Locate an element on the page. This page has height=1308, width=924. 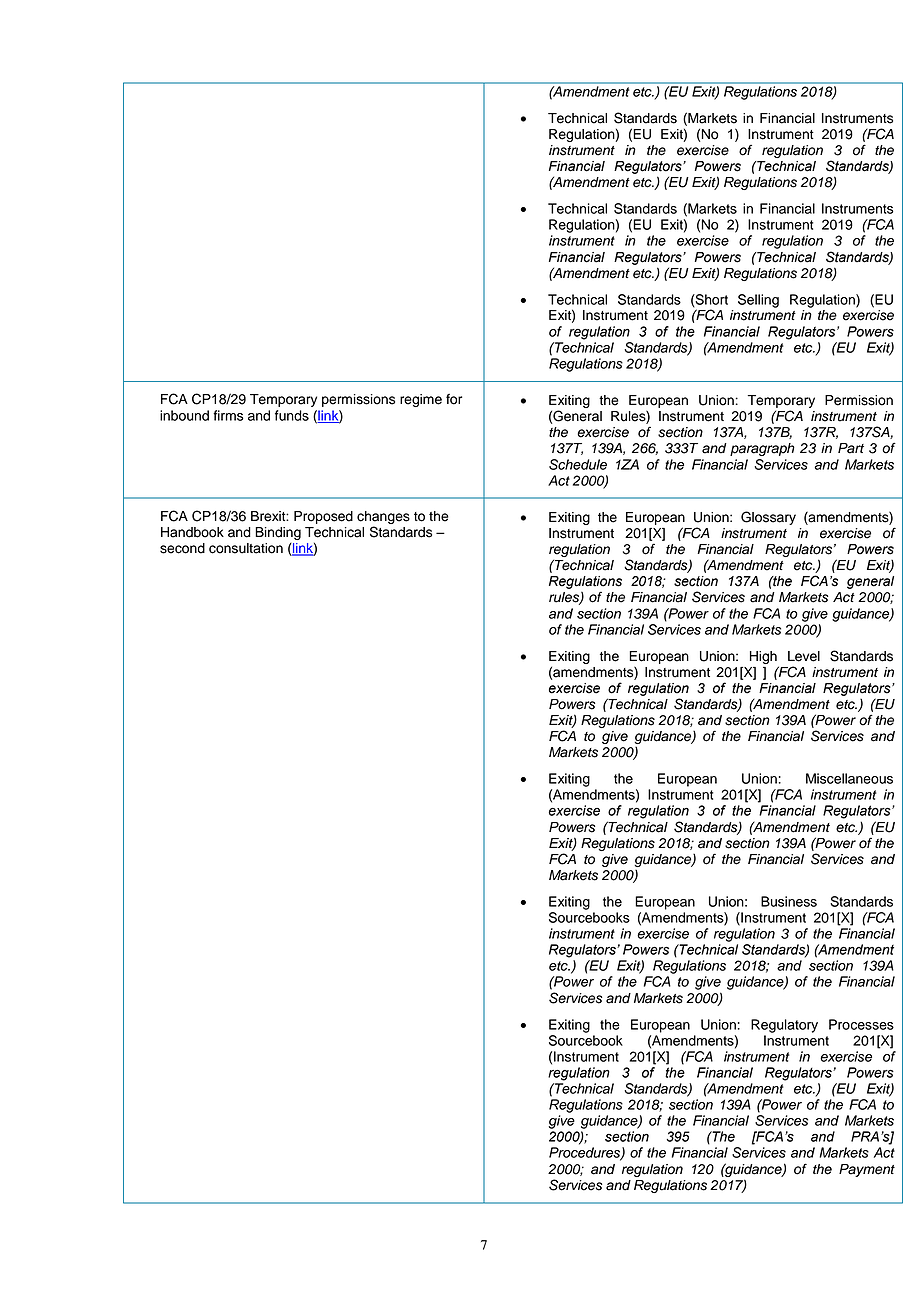
second is located at coordinates (182, 548).
